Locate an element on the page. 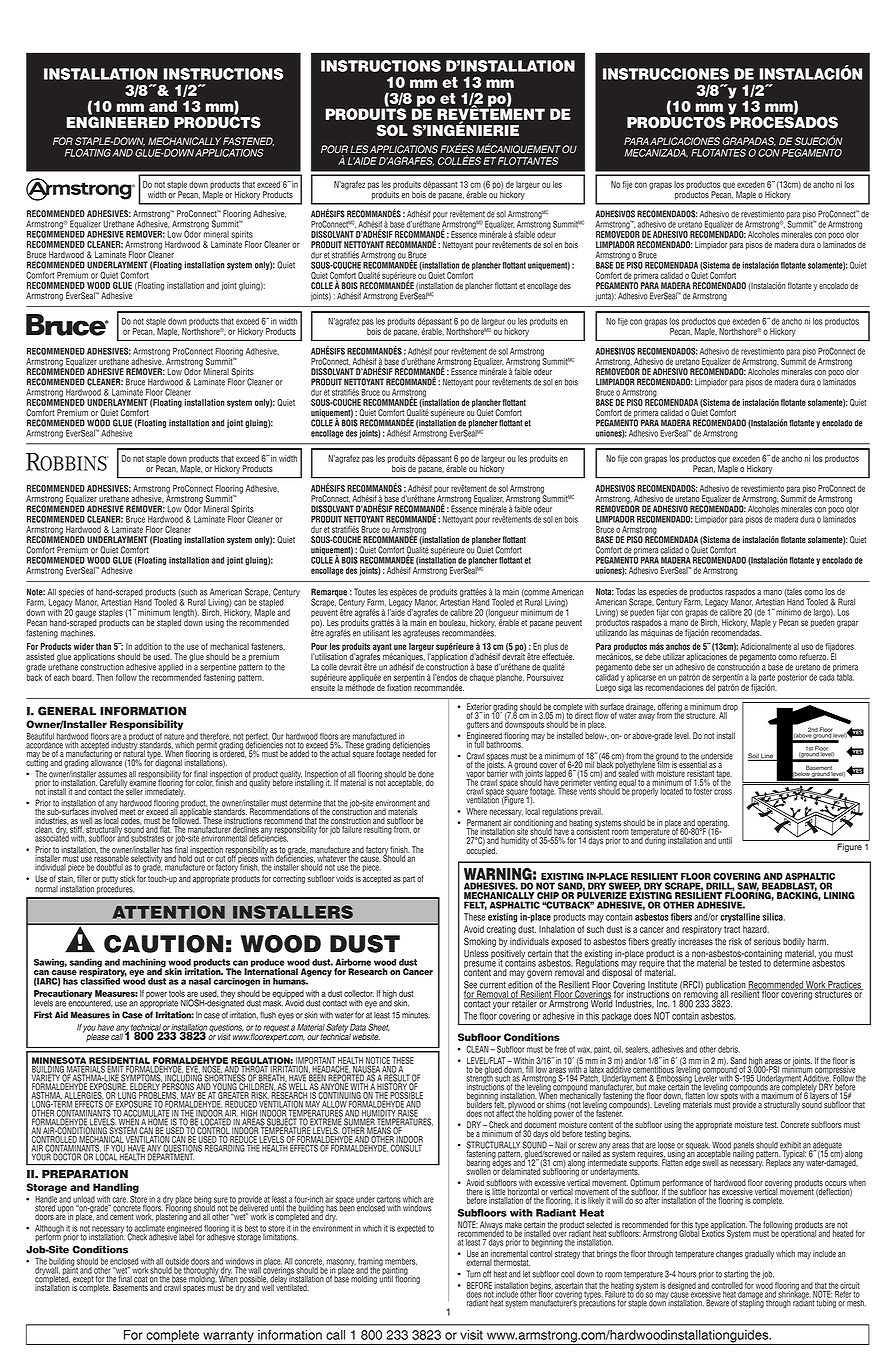  Remarque is located at coordinates (329, 593).
